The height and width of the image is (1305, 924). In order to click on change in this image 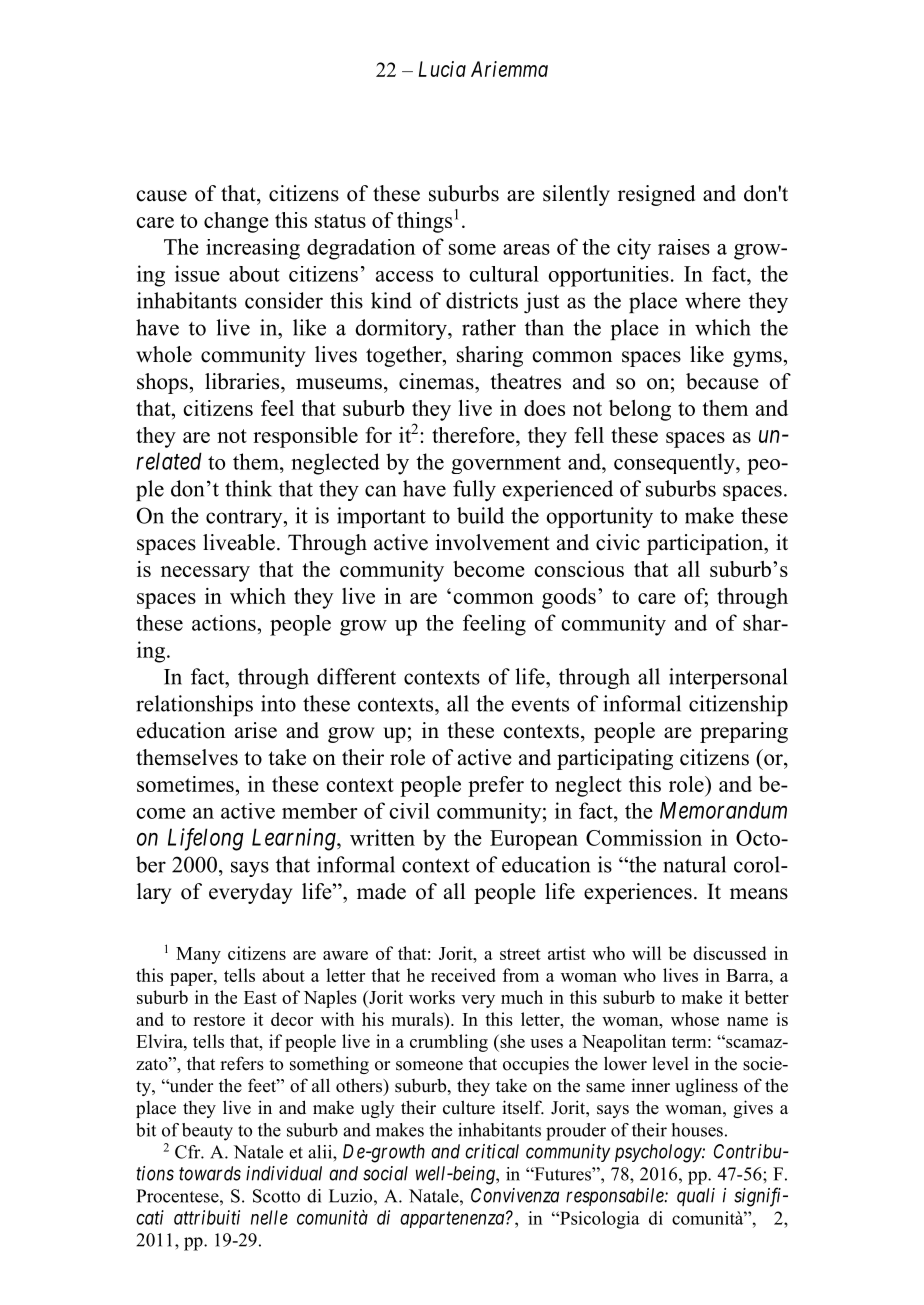, I will do `click(236, 222)`.
